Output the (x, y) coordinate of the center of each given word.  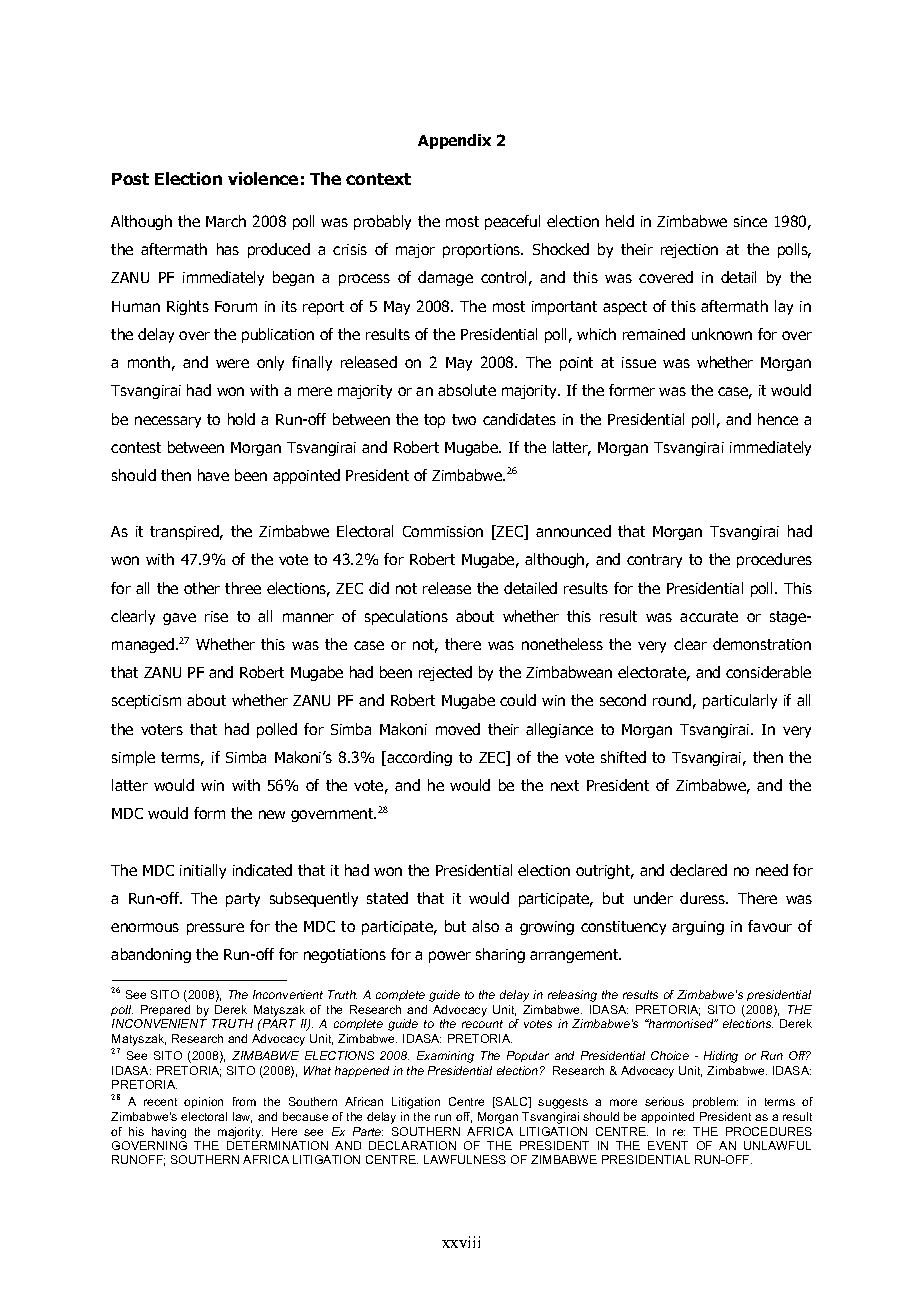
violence (263, 178)
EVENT (668, 1145)
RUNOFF (138, 1160)
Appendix (454, 141)
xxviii (461, 1242)
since (750, 221)
